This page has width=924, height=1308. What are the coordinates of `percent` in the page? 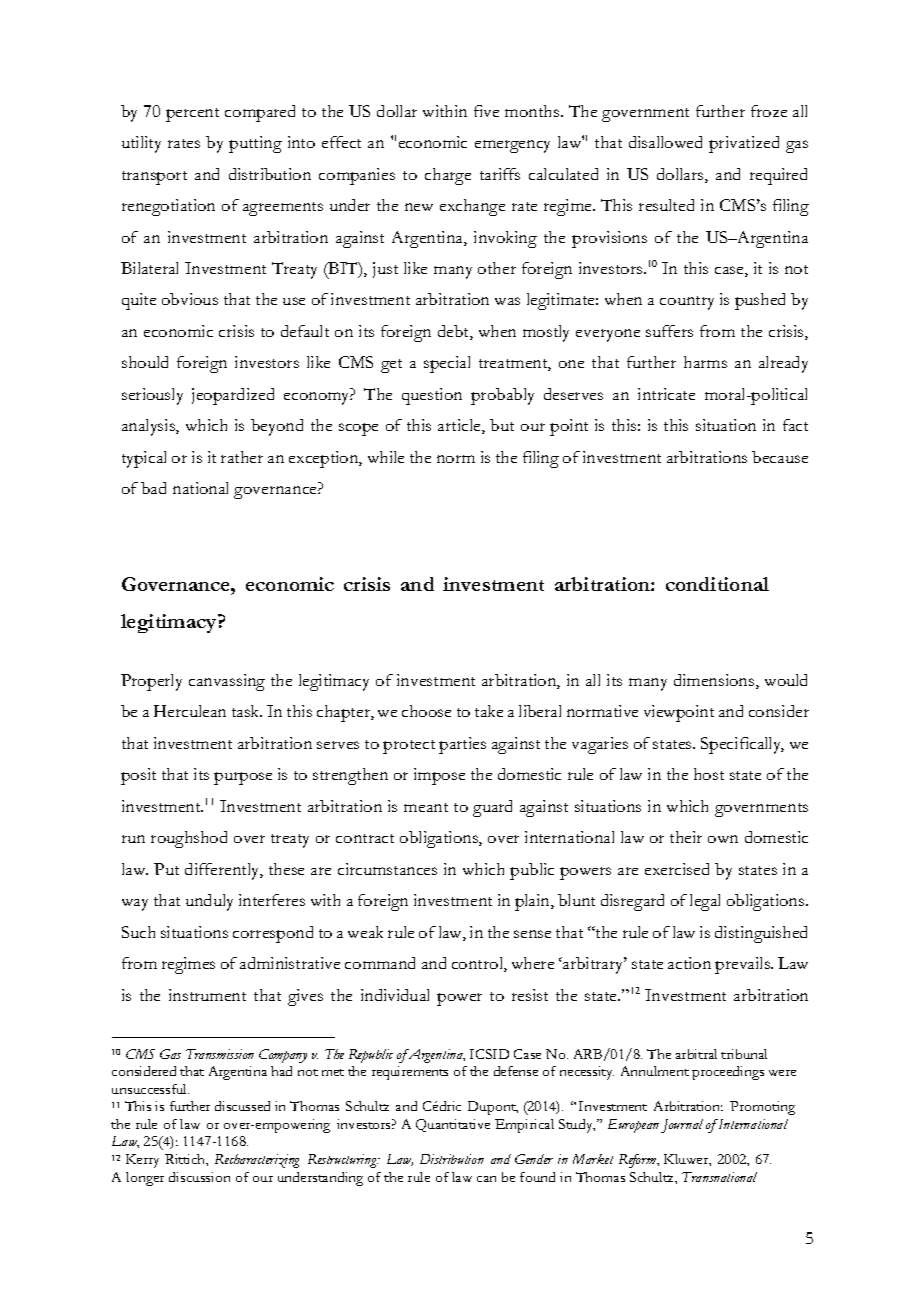 It's located at (192, 115).
